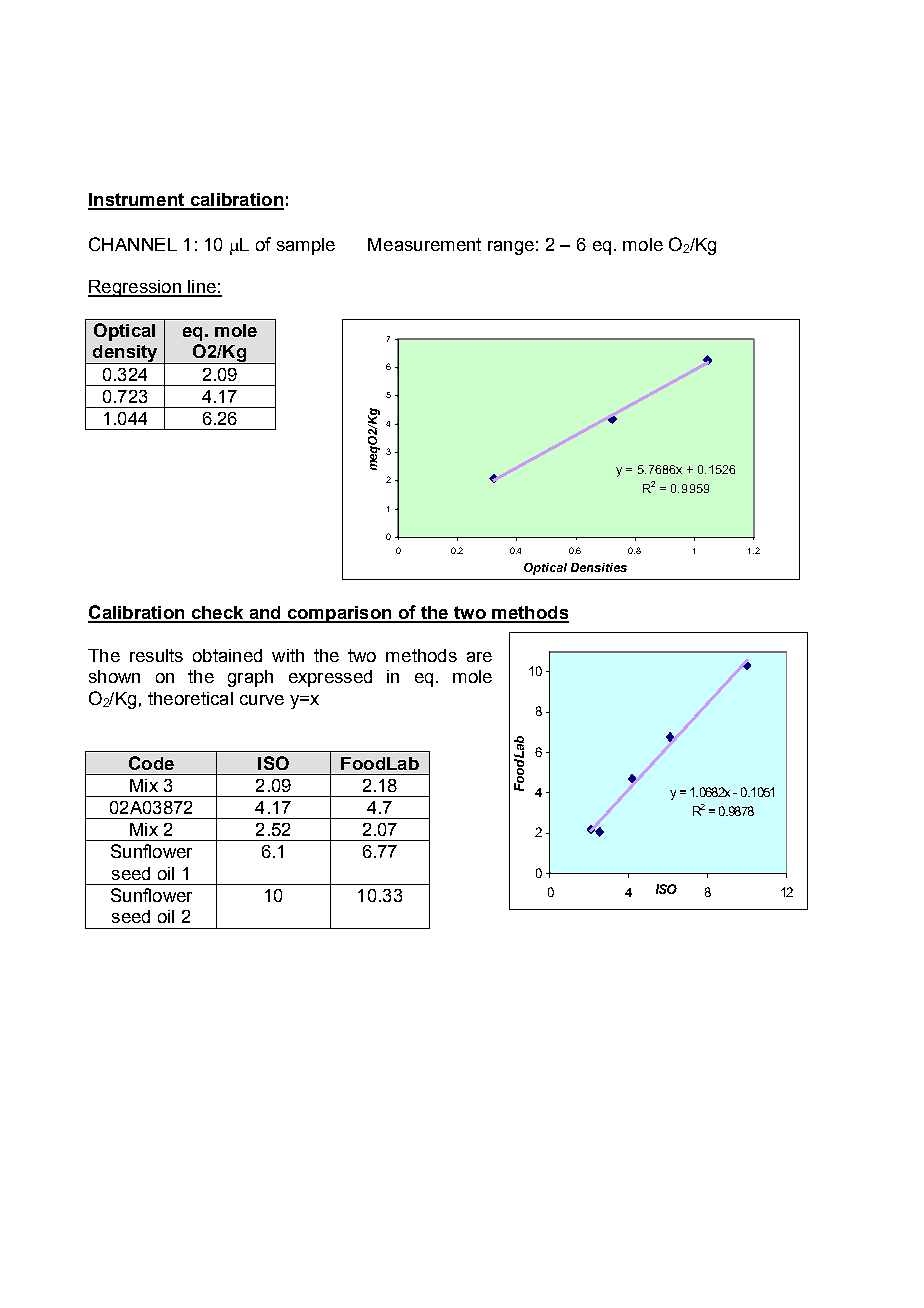 This page has height=1308, width=924. What do you see at coordinates (511, 248) in the page?
I see `range` at bounding box center [511, 248].
